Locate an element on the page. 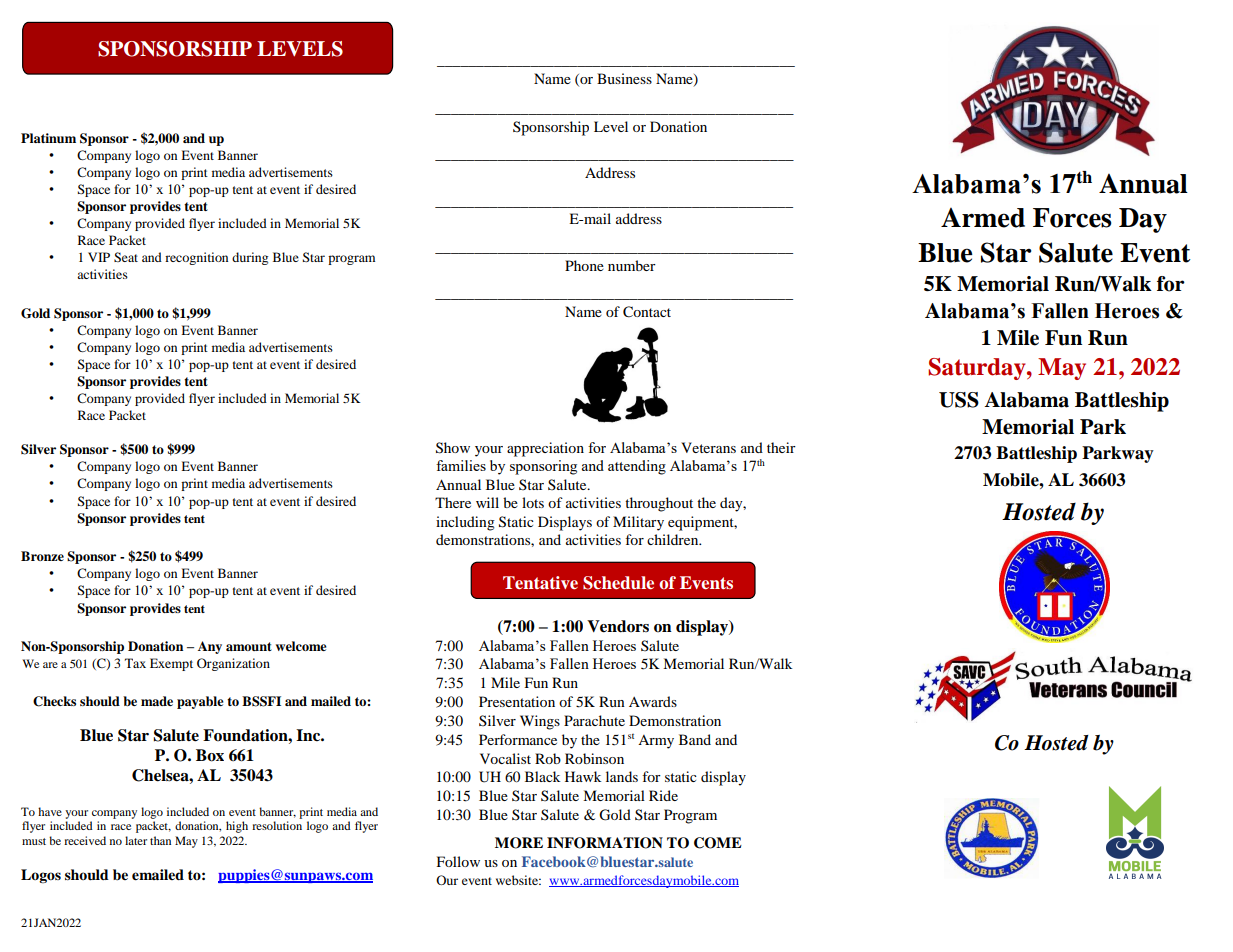 This page has width=1233, height=952. Awards is located at coordinates (653, 701).
